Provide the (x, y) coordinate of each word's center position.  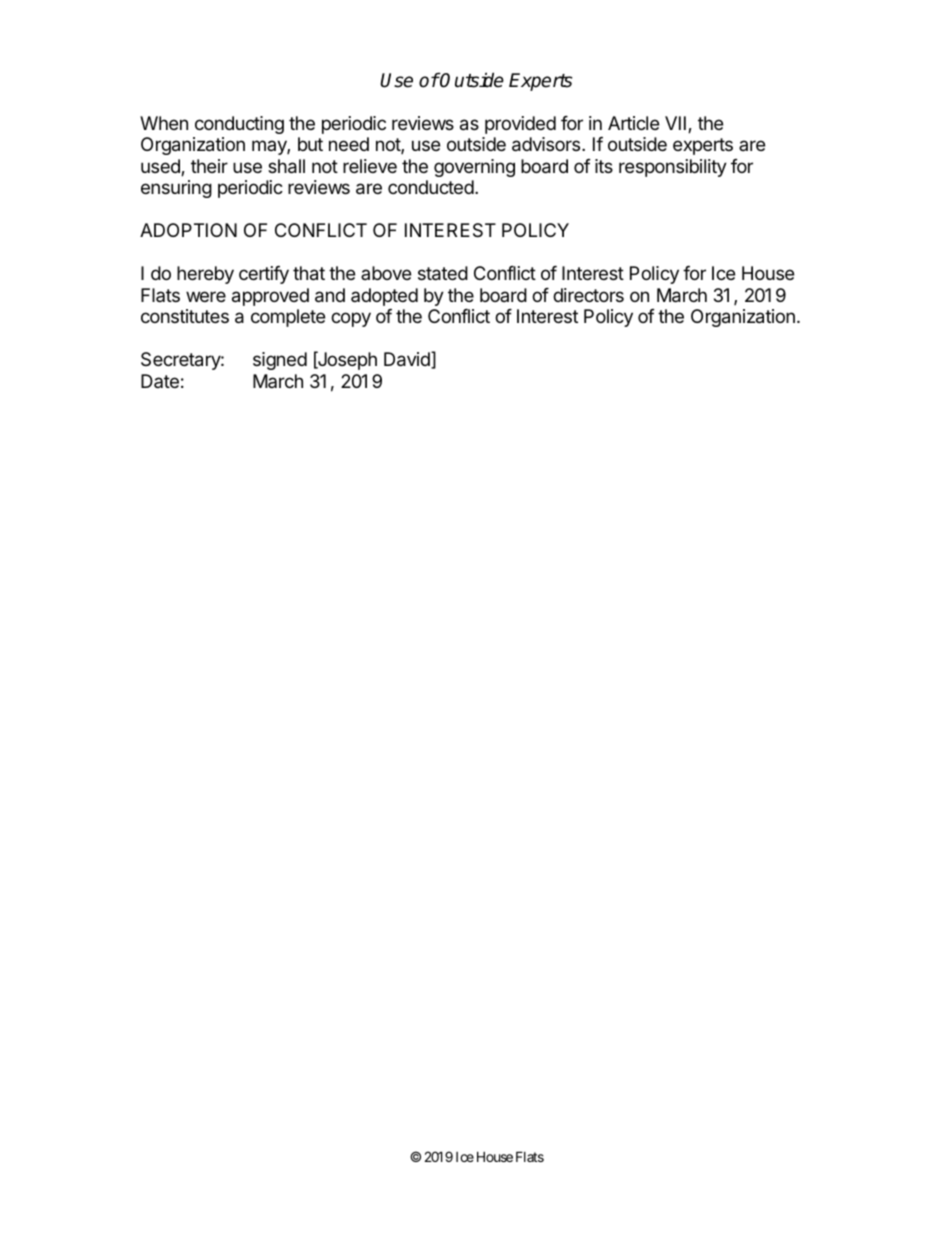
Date (160, 381)
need (349, 144)
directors (588, 295)
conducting (239, 125)
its (604, 166)
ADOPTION (188, 230)
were (206, 296)
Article (633, 123)
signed (280, 361)
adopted (384, 297)
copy (351, 319)
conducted (431, 187)
